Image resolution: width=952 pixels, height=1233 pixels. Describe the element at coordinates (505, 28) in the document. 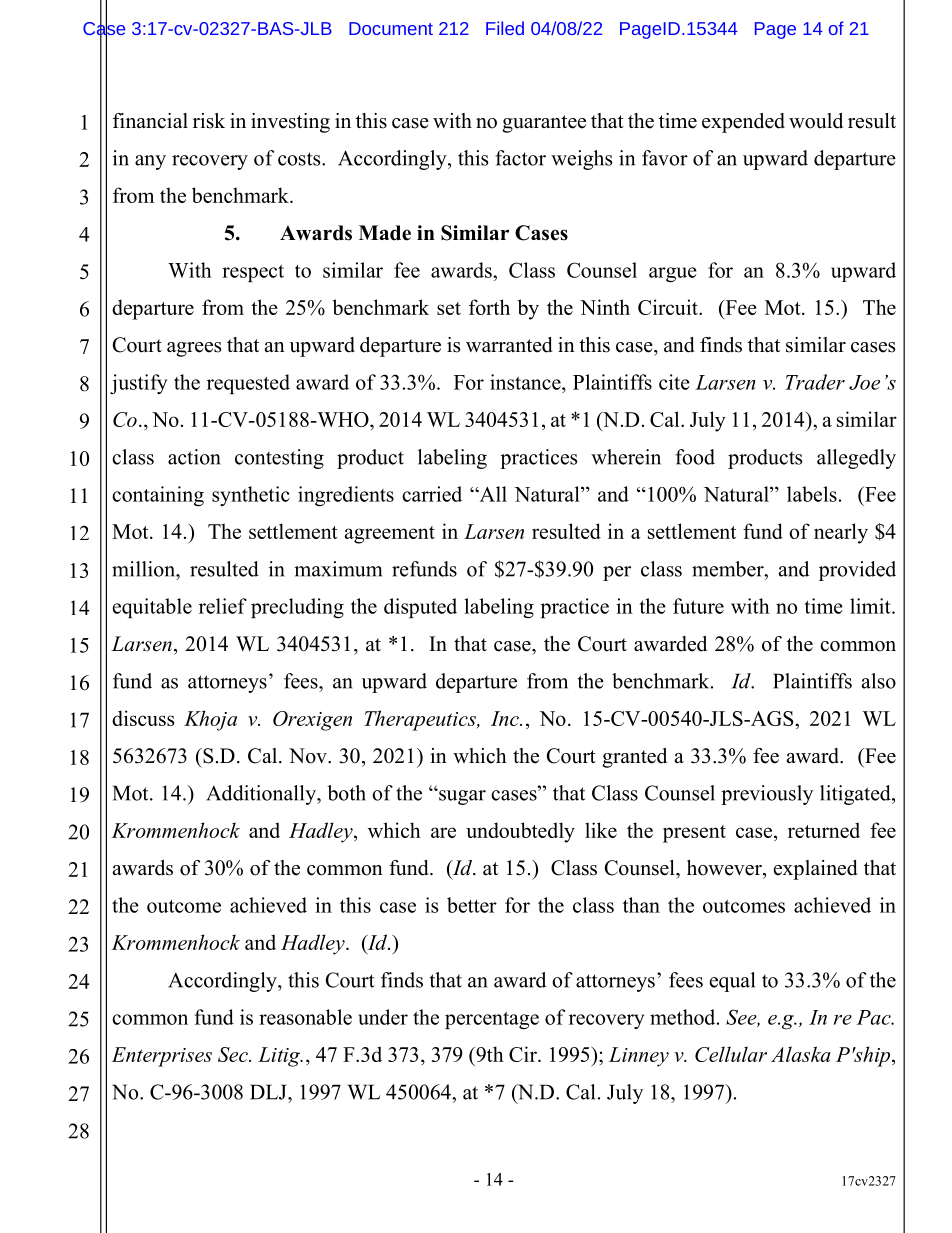

I see `Filed` at that location.
